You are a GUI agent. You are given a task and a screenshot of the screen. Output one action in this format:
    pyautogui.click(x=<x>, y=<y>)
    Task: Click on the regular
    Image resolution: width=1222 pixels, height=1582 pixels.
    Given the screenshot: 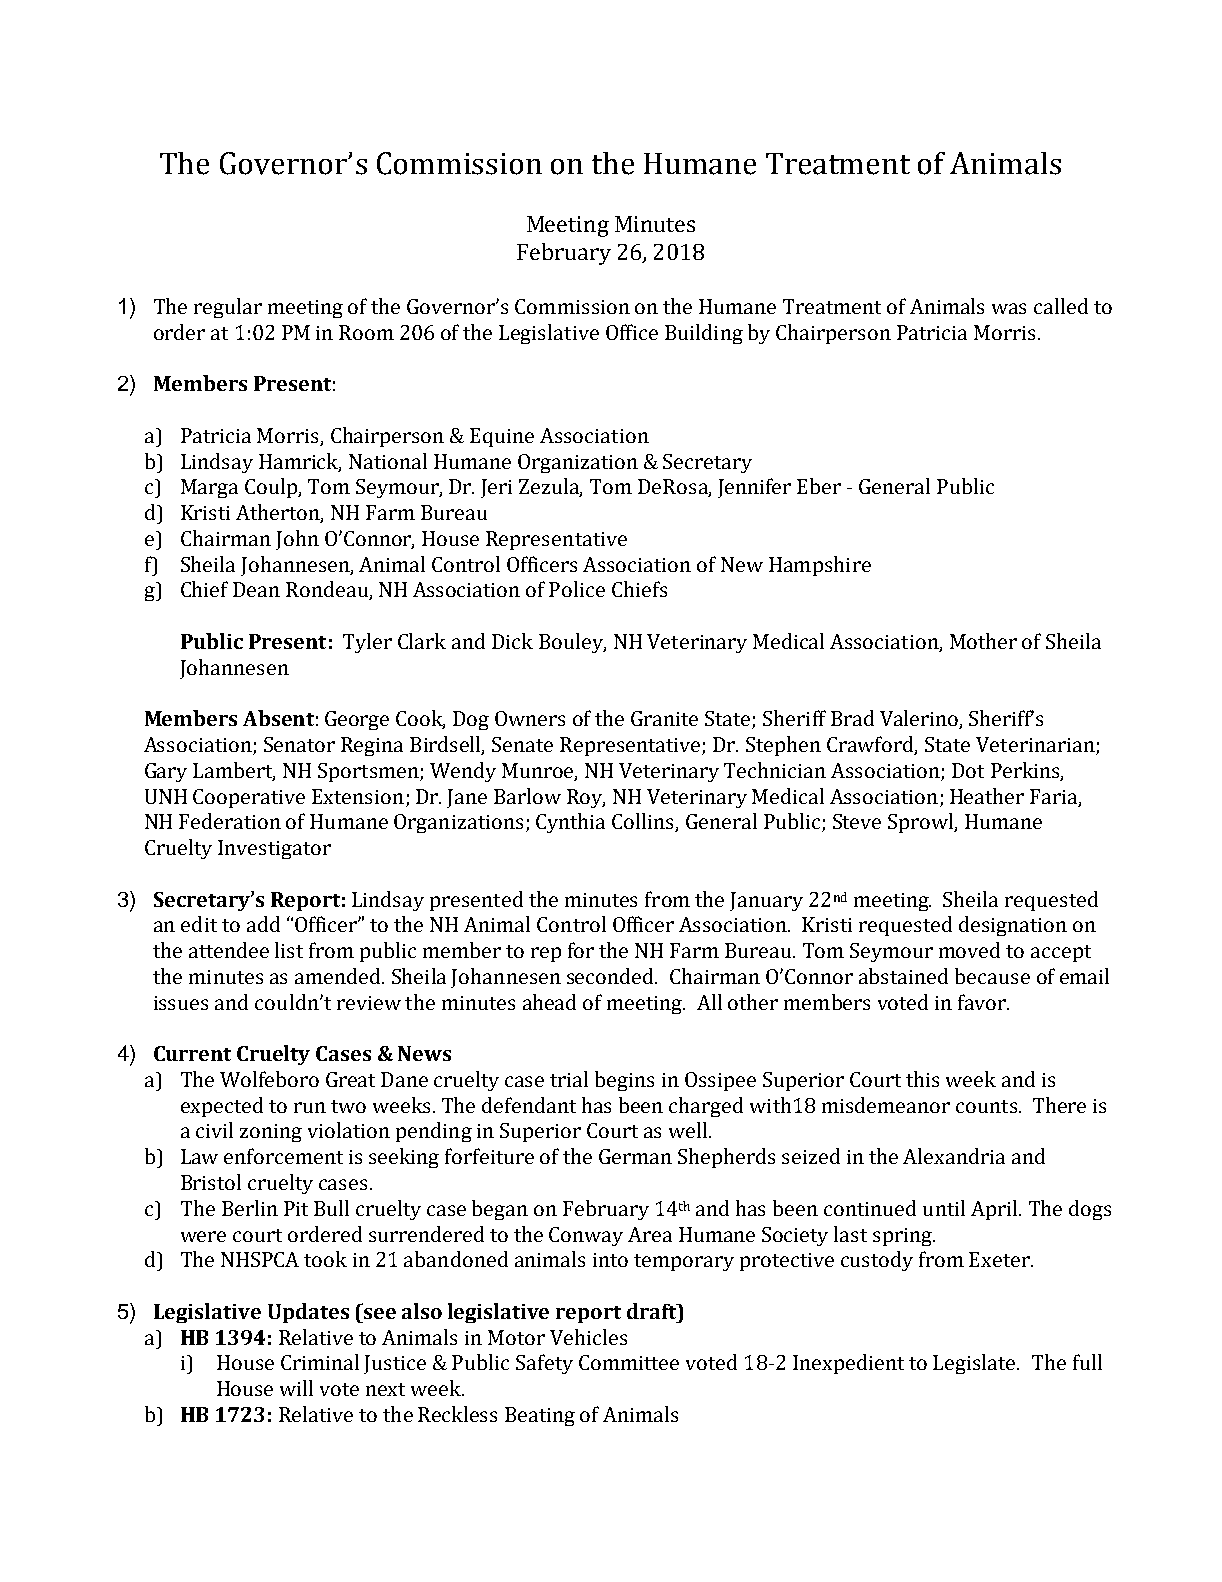 What is the action you would take?
    pyautogui.click(x=228, y=308)
